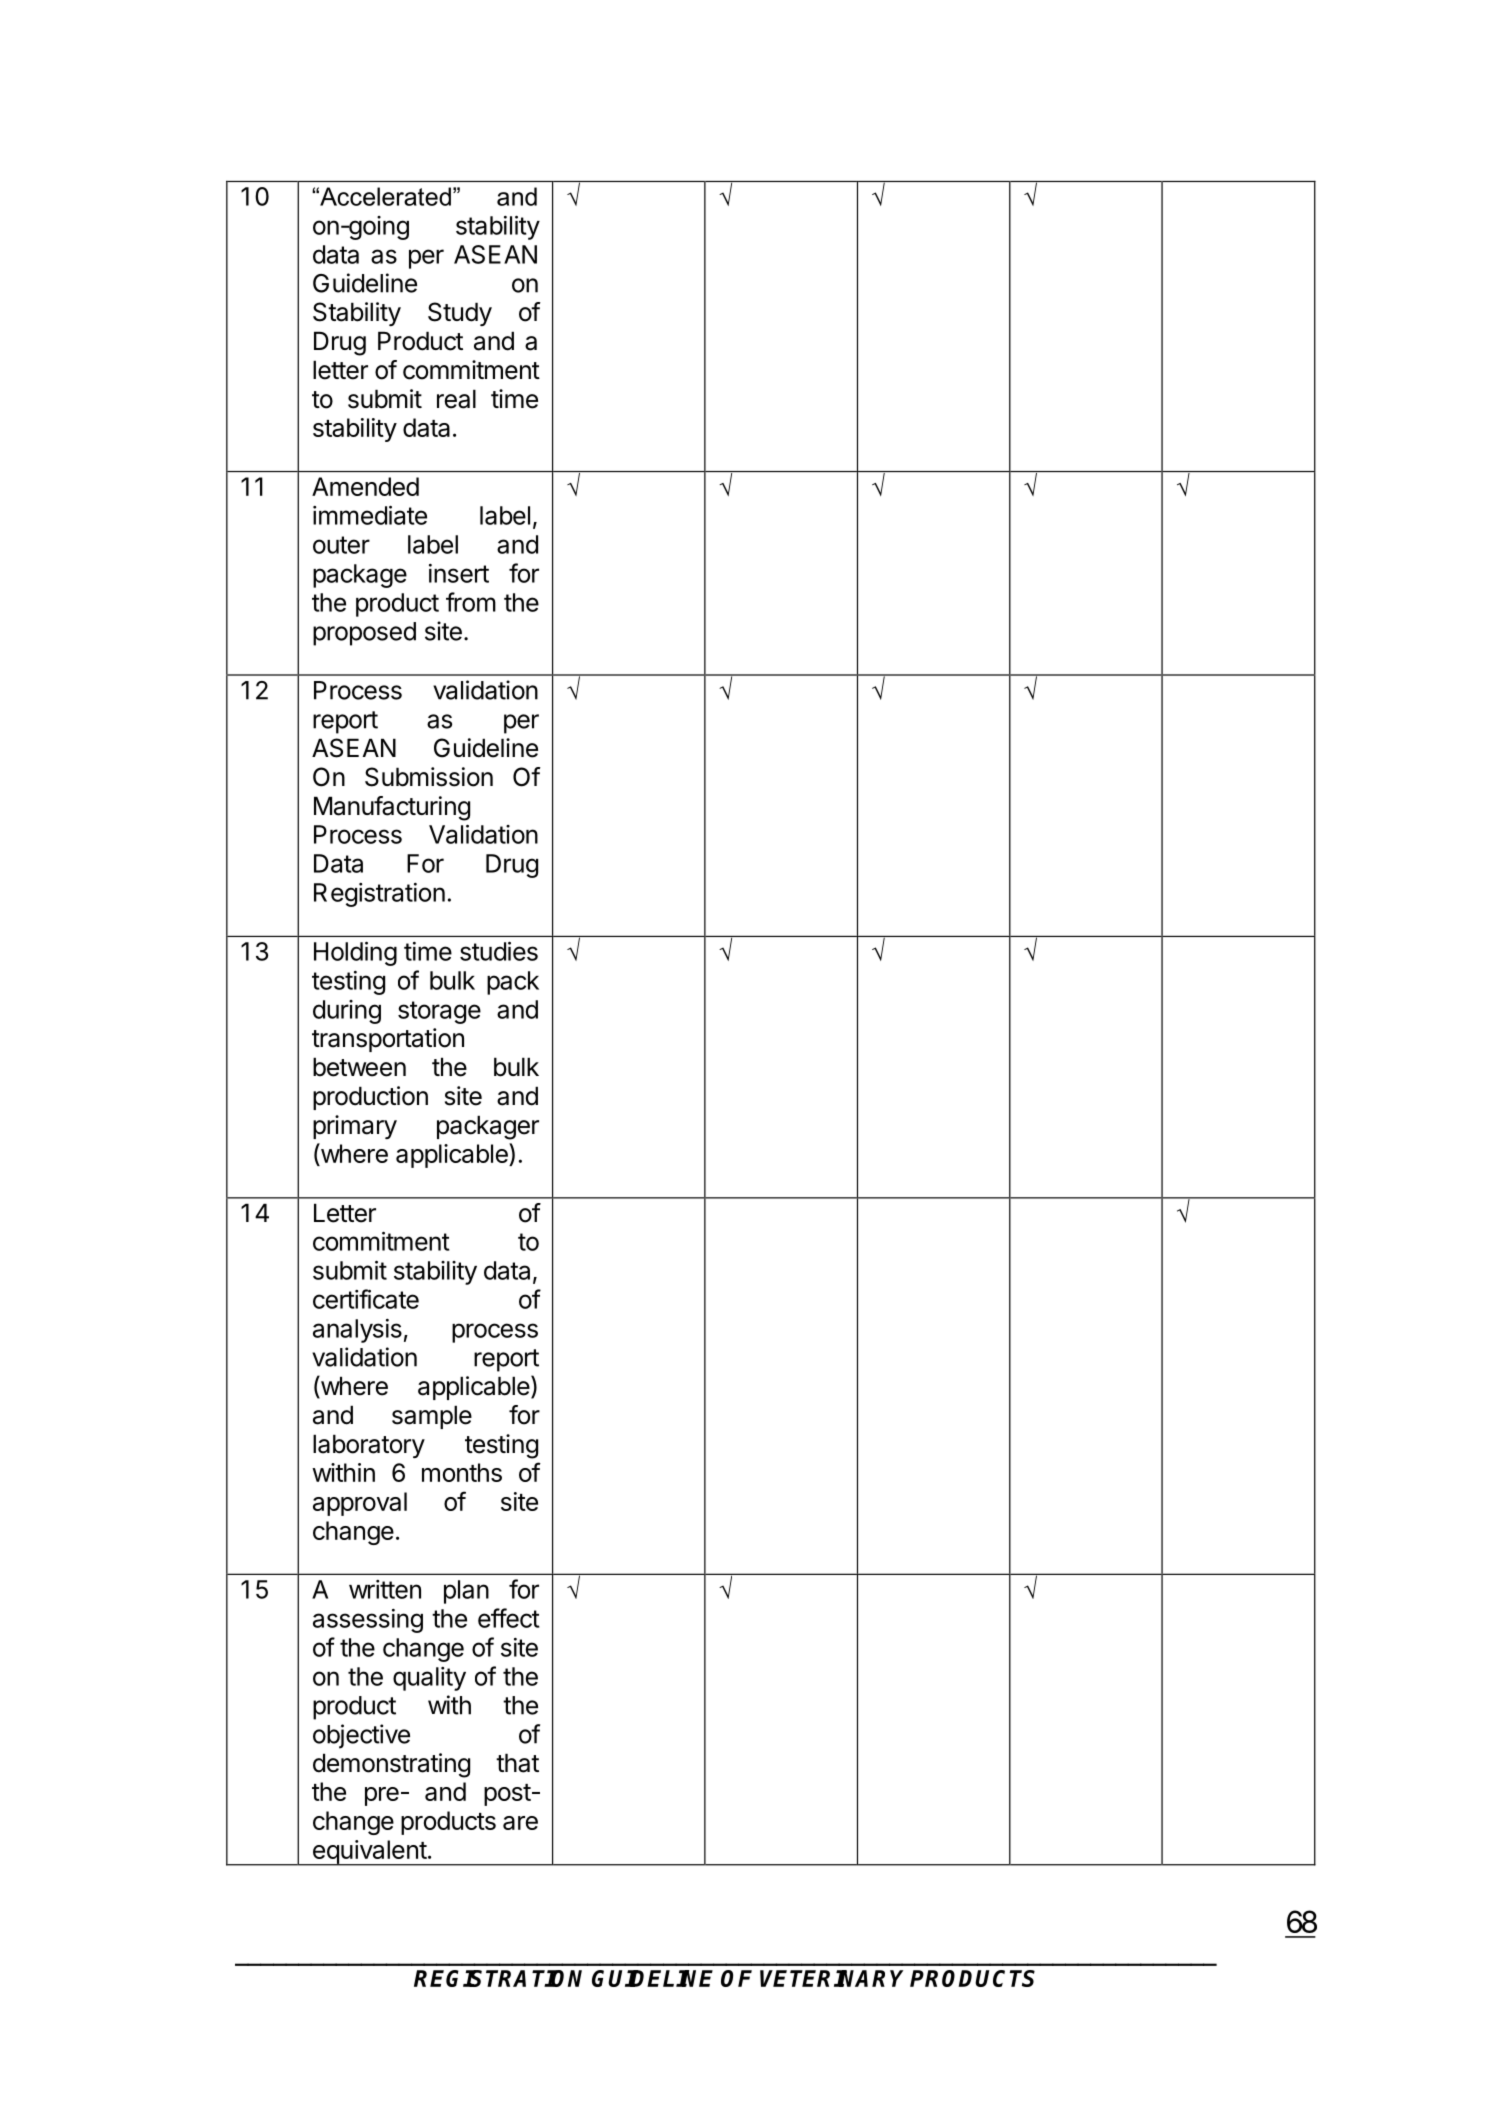 The image size is (1496, 2115). Describe the element at coordinates (369, 1853) in the image. I see `equivalent` at that location.
